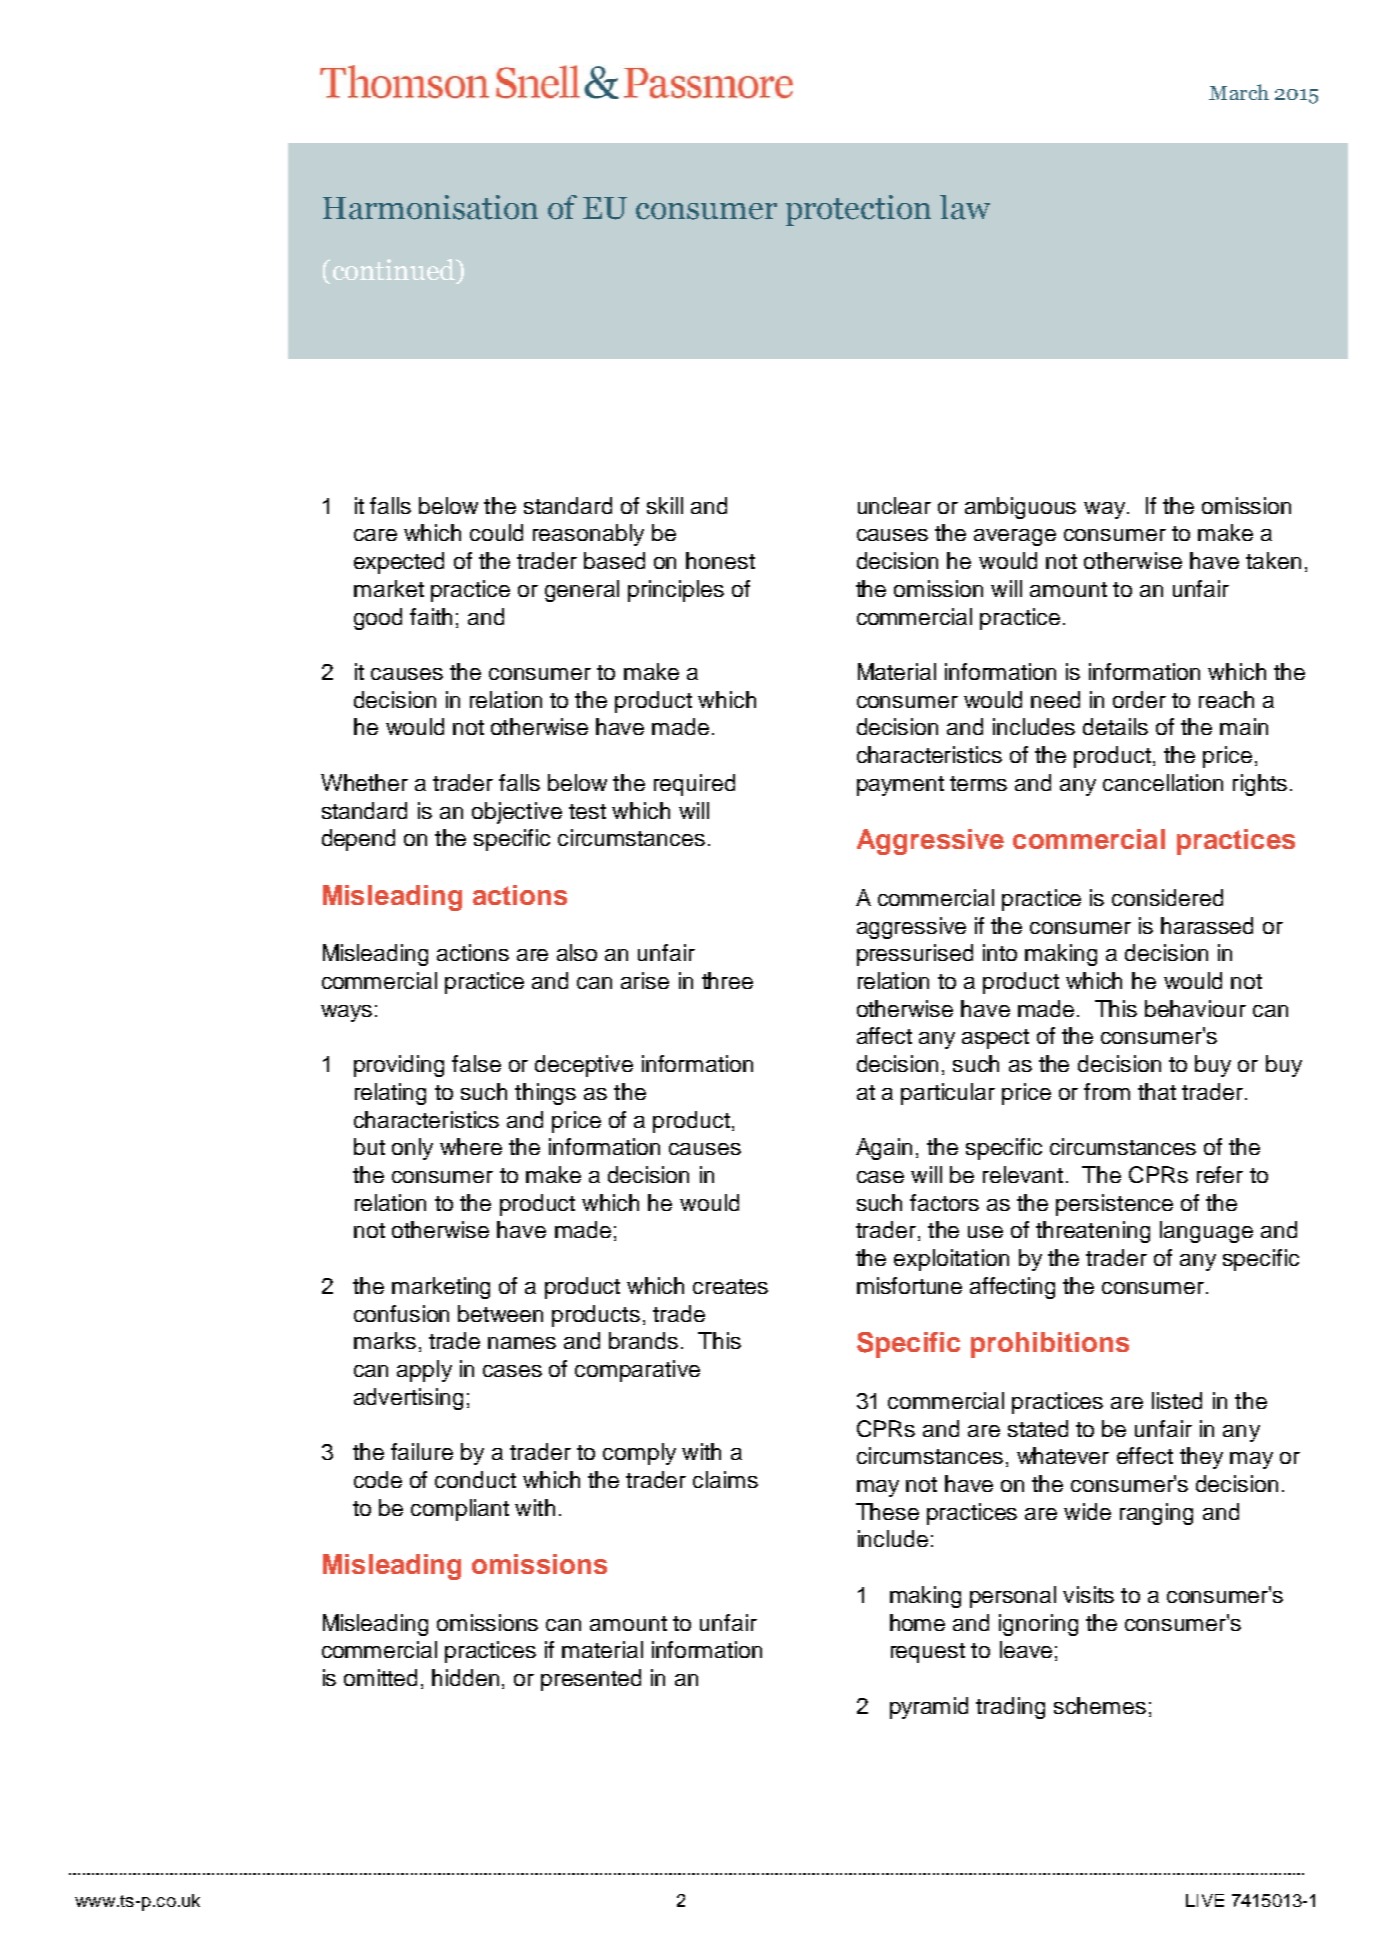 The width and height of the page is (1375, 1944). Describe the element at coordinates (395, 269) in the page. I see `continued` at that location.
